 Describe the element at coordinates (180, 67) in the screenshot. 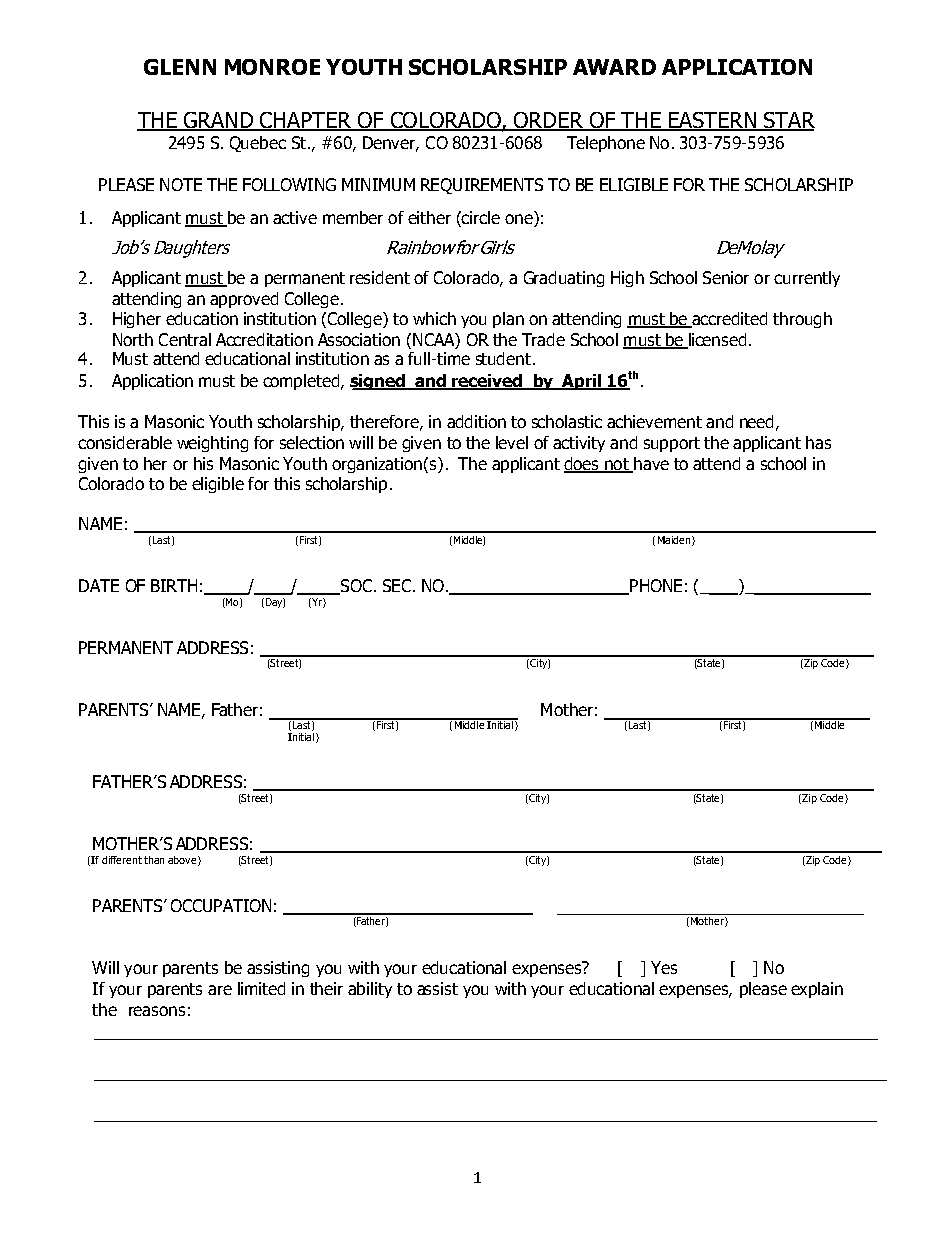

I see `GLENN` at that location.
